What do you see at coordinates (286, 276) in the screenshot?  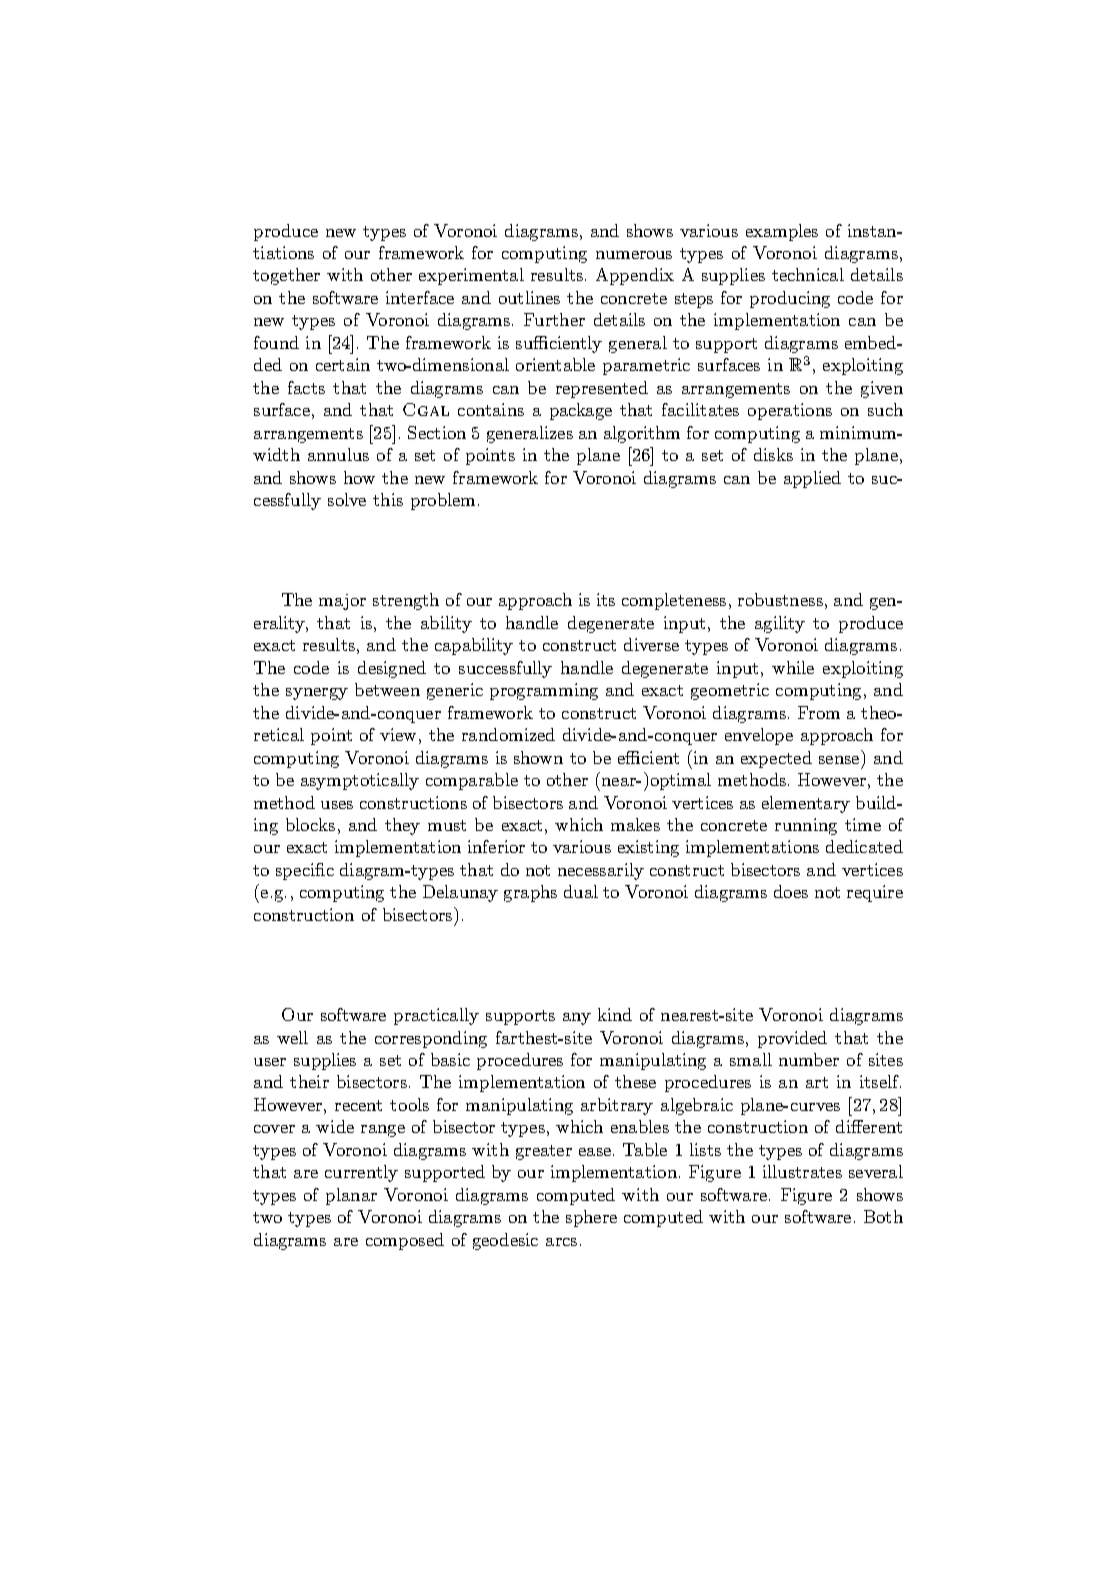 I see `together` at bounding box center [286, 276].
